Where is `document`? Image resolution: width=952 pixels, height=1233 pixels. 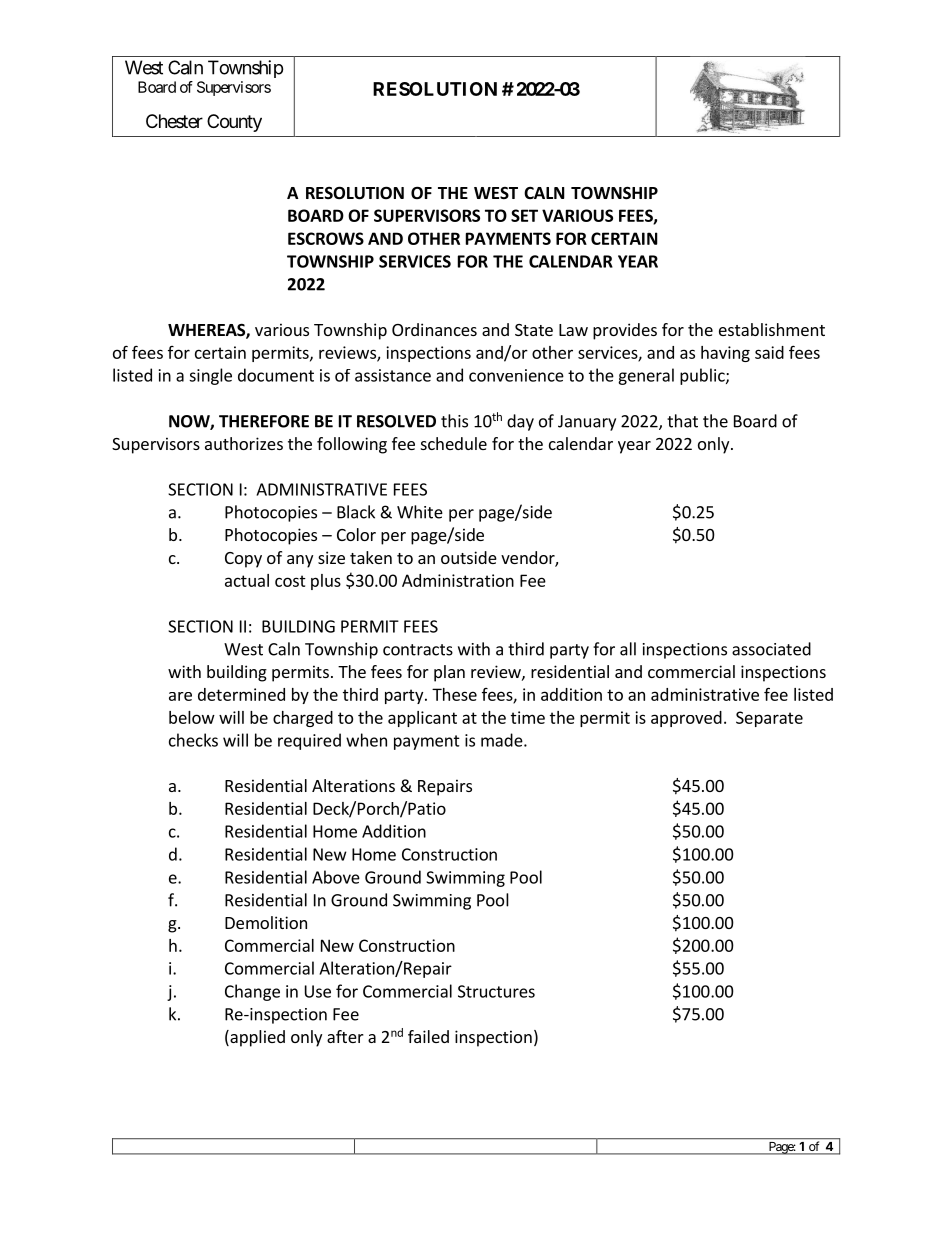
document is located at coordinates (276, 375).
